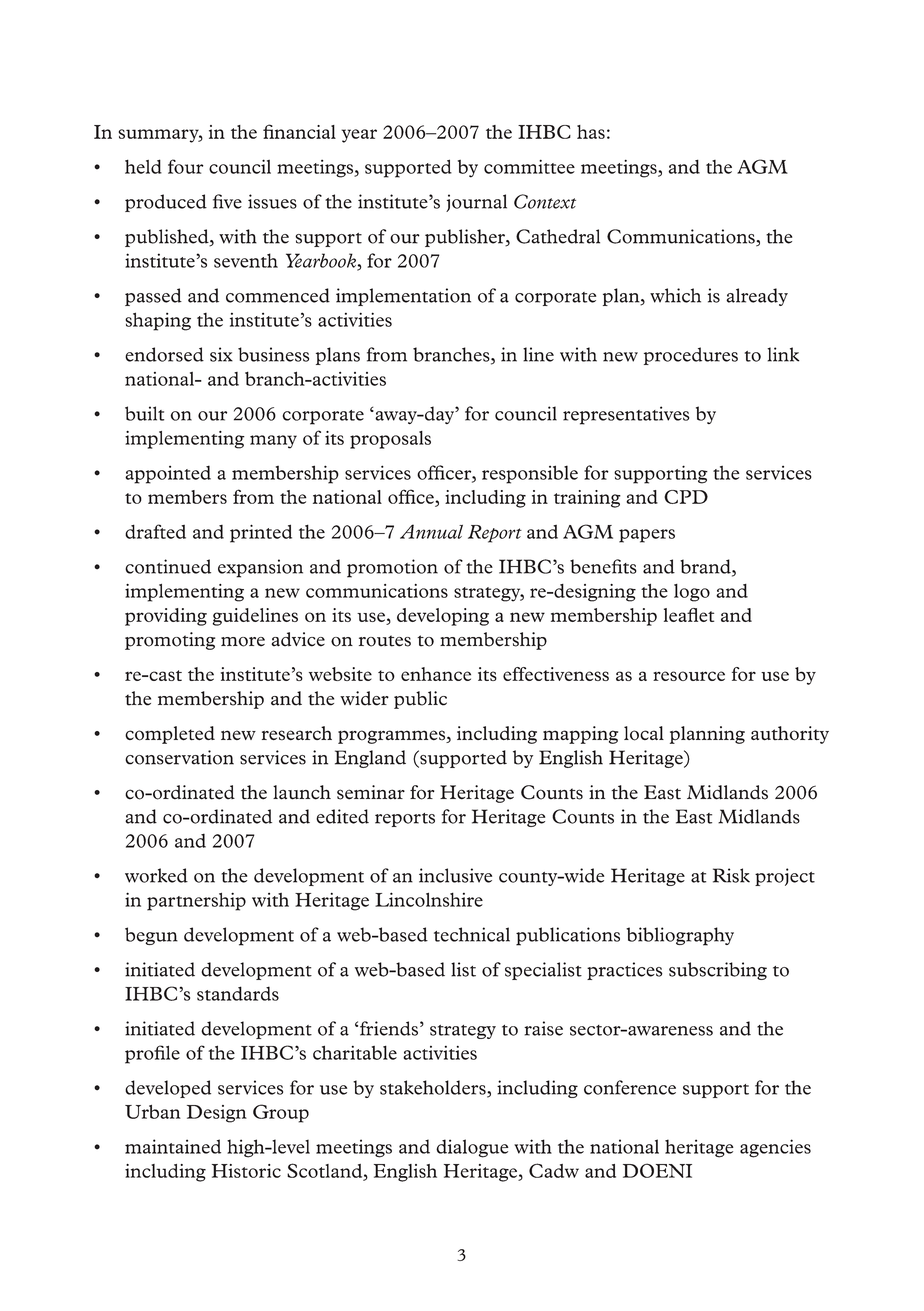  I want to click on journal, so click(476, 203).
